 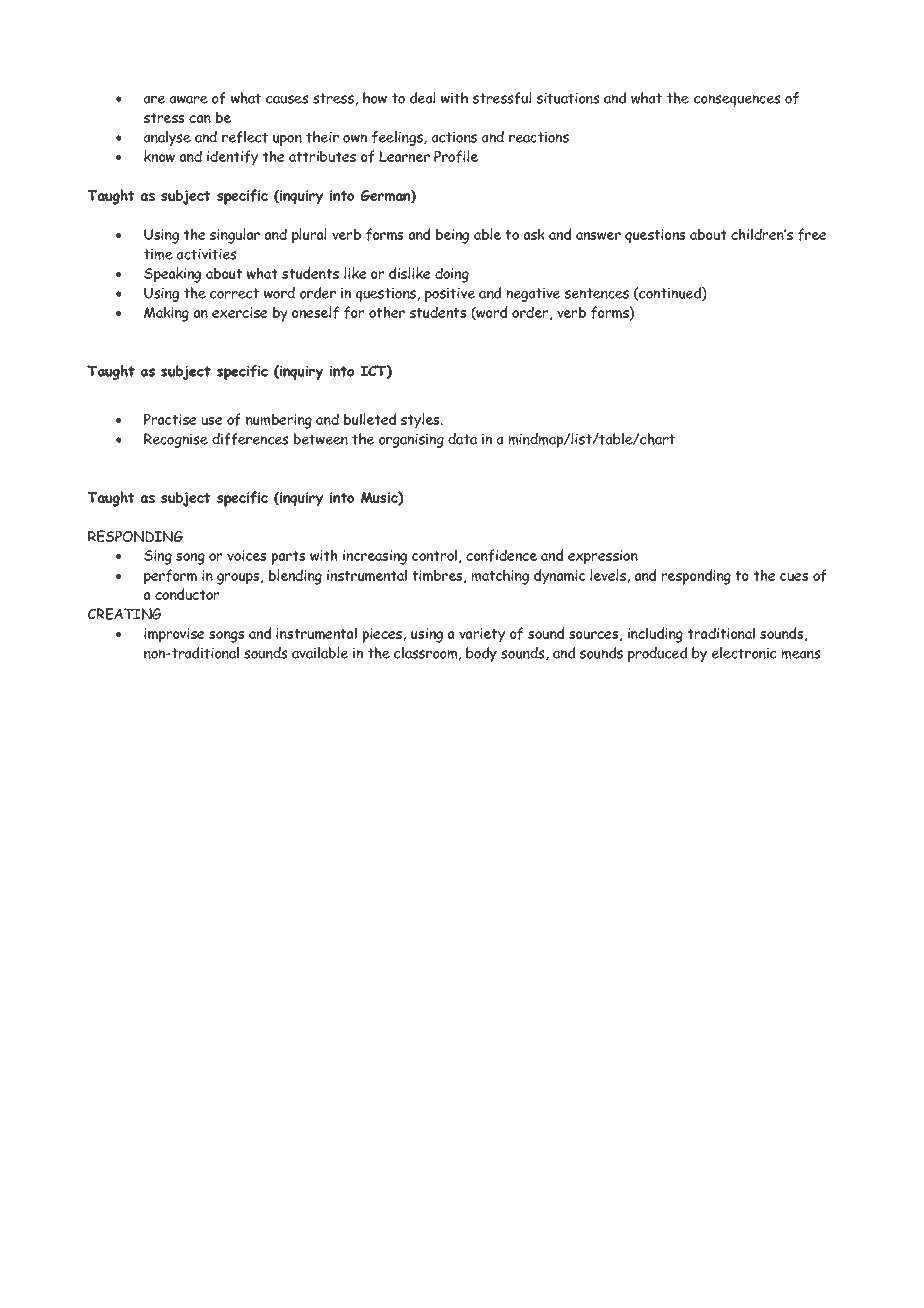 What do you see at coordinates (240, 312) in the screenshot?
I see `exercise` at bounding box center [240, 312].
